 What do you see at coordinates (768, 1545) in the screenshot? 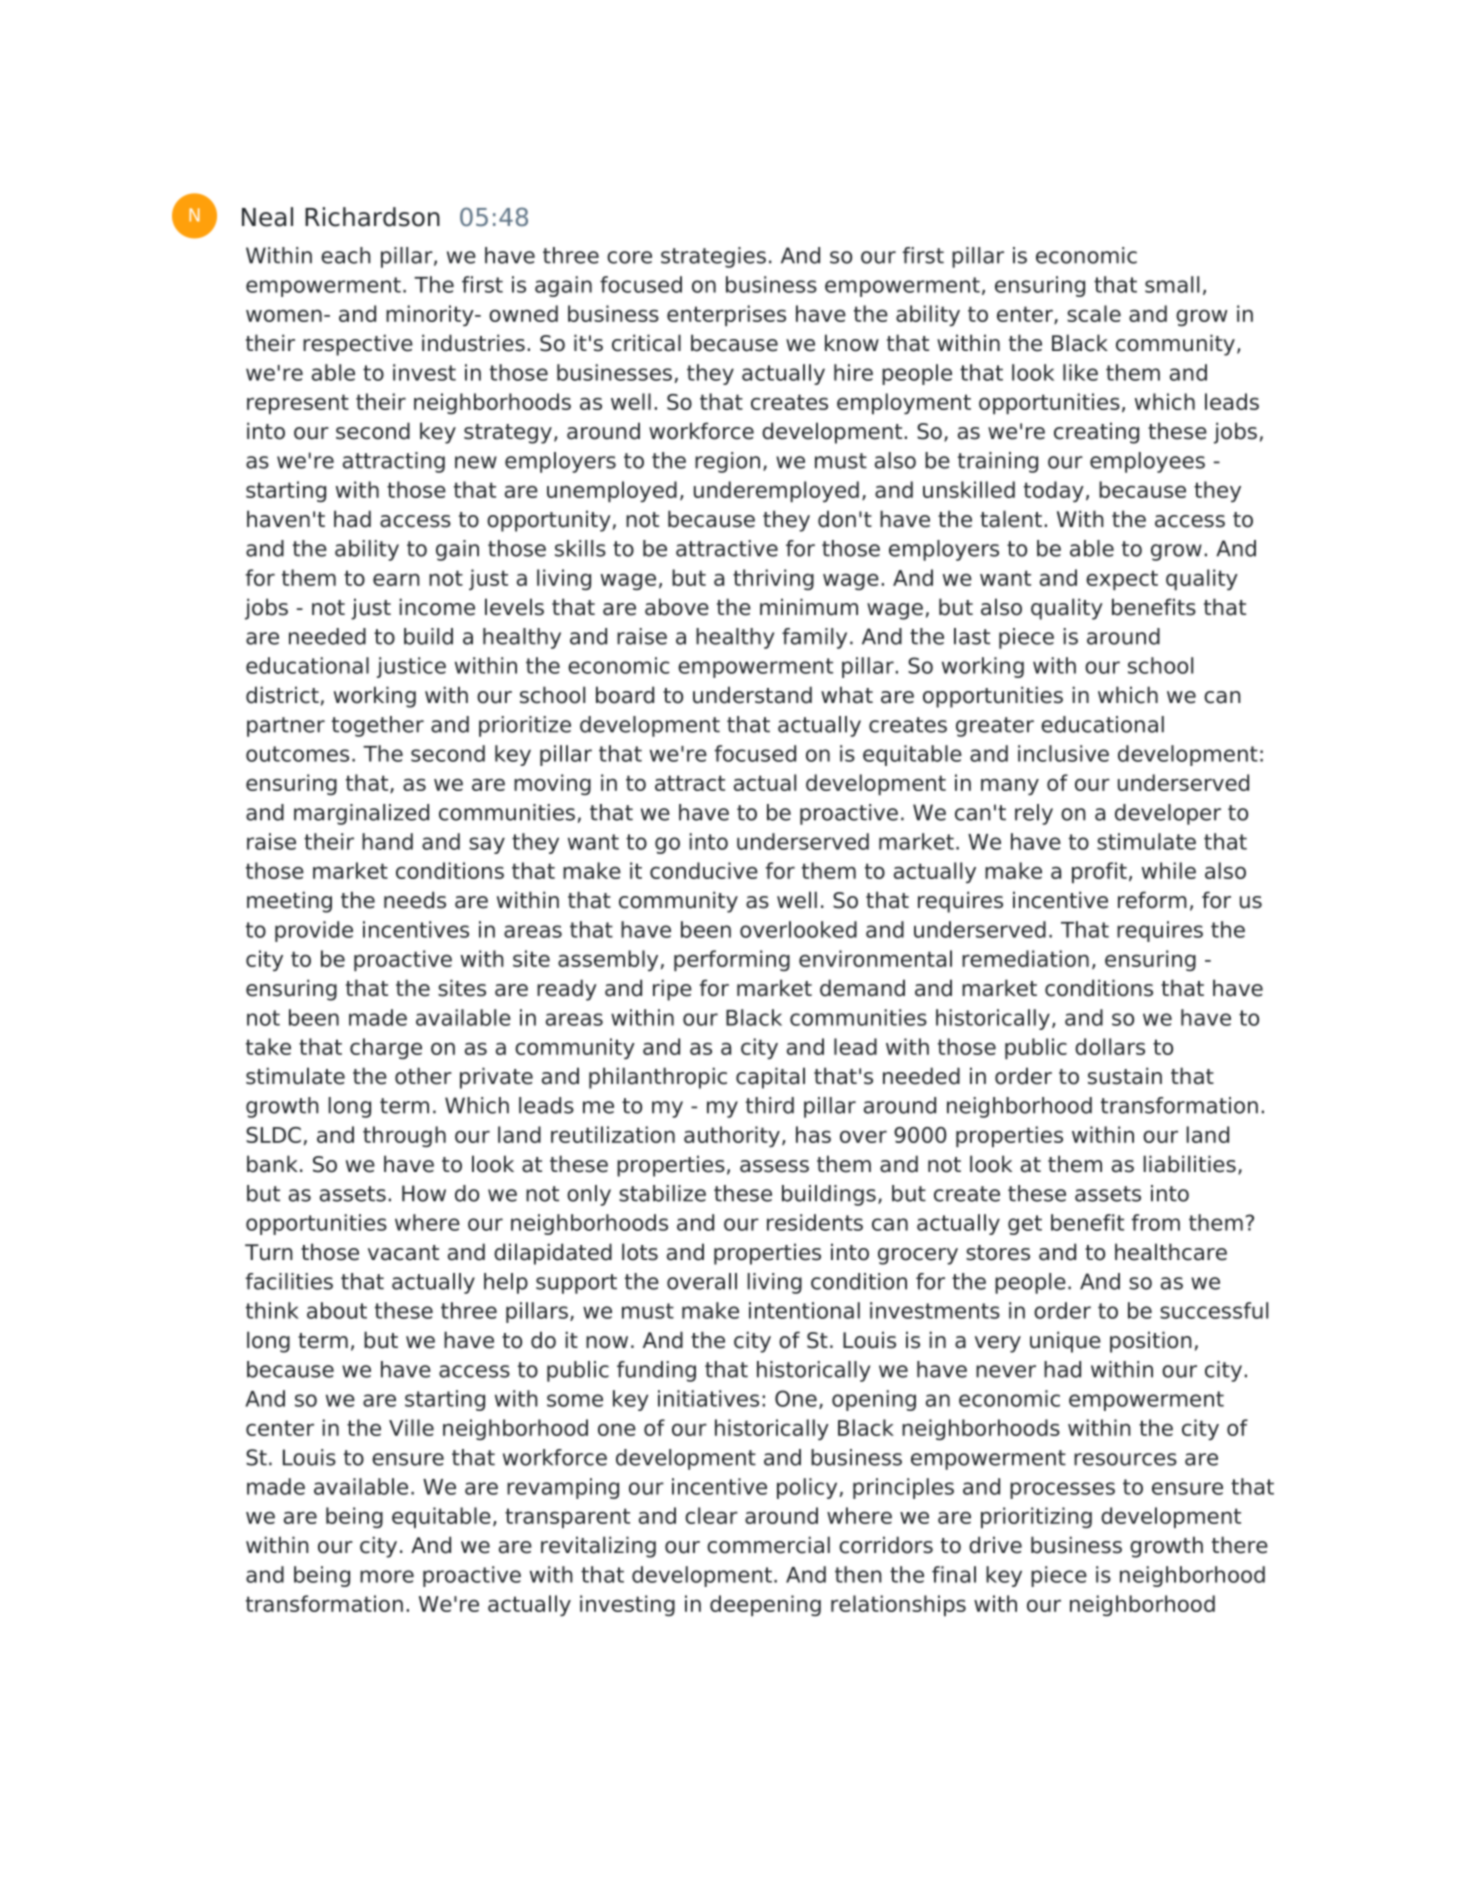
I see `commercial` at bounding box center [768, 1545].
